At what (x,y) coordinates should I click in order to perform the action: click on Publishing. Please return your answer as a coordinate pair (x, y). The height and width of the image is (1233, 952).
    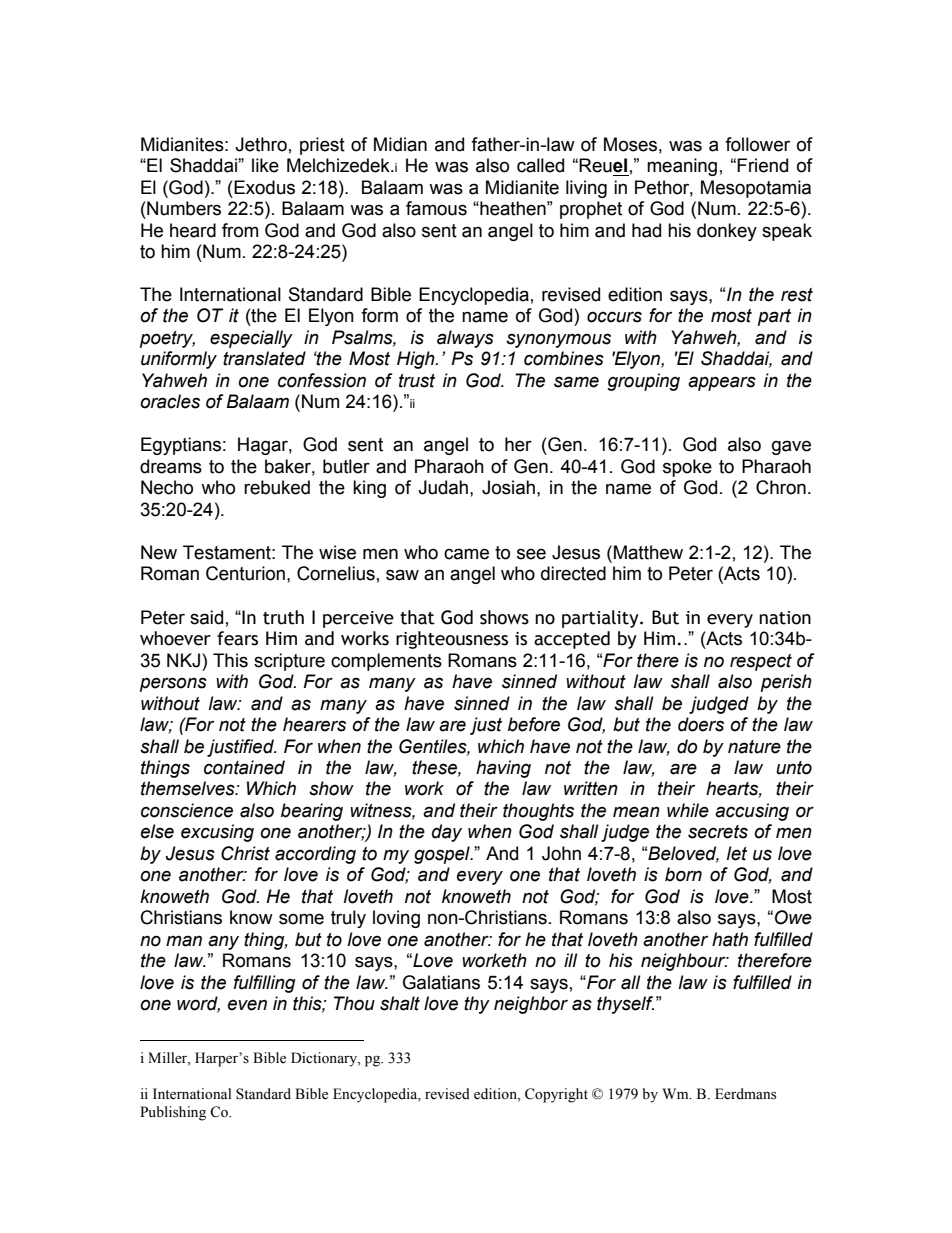
    Looking at the image, I should click on (173, 1113).
